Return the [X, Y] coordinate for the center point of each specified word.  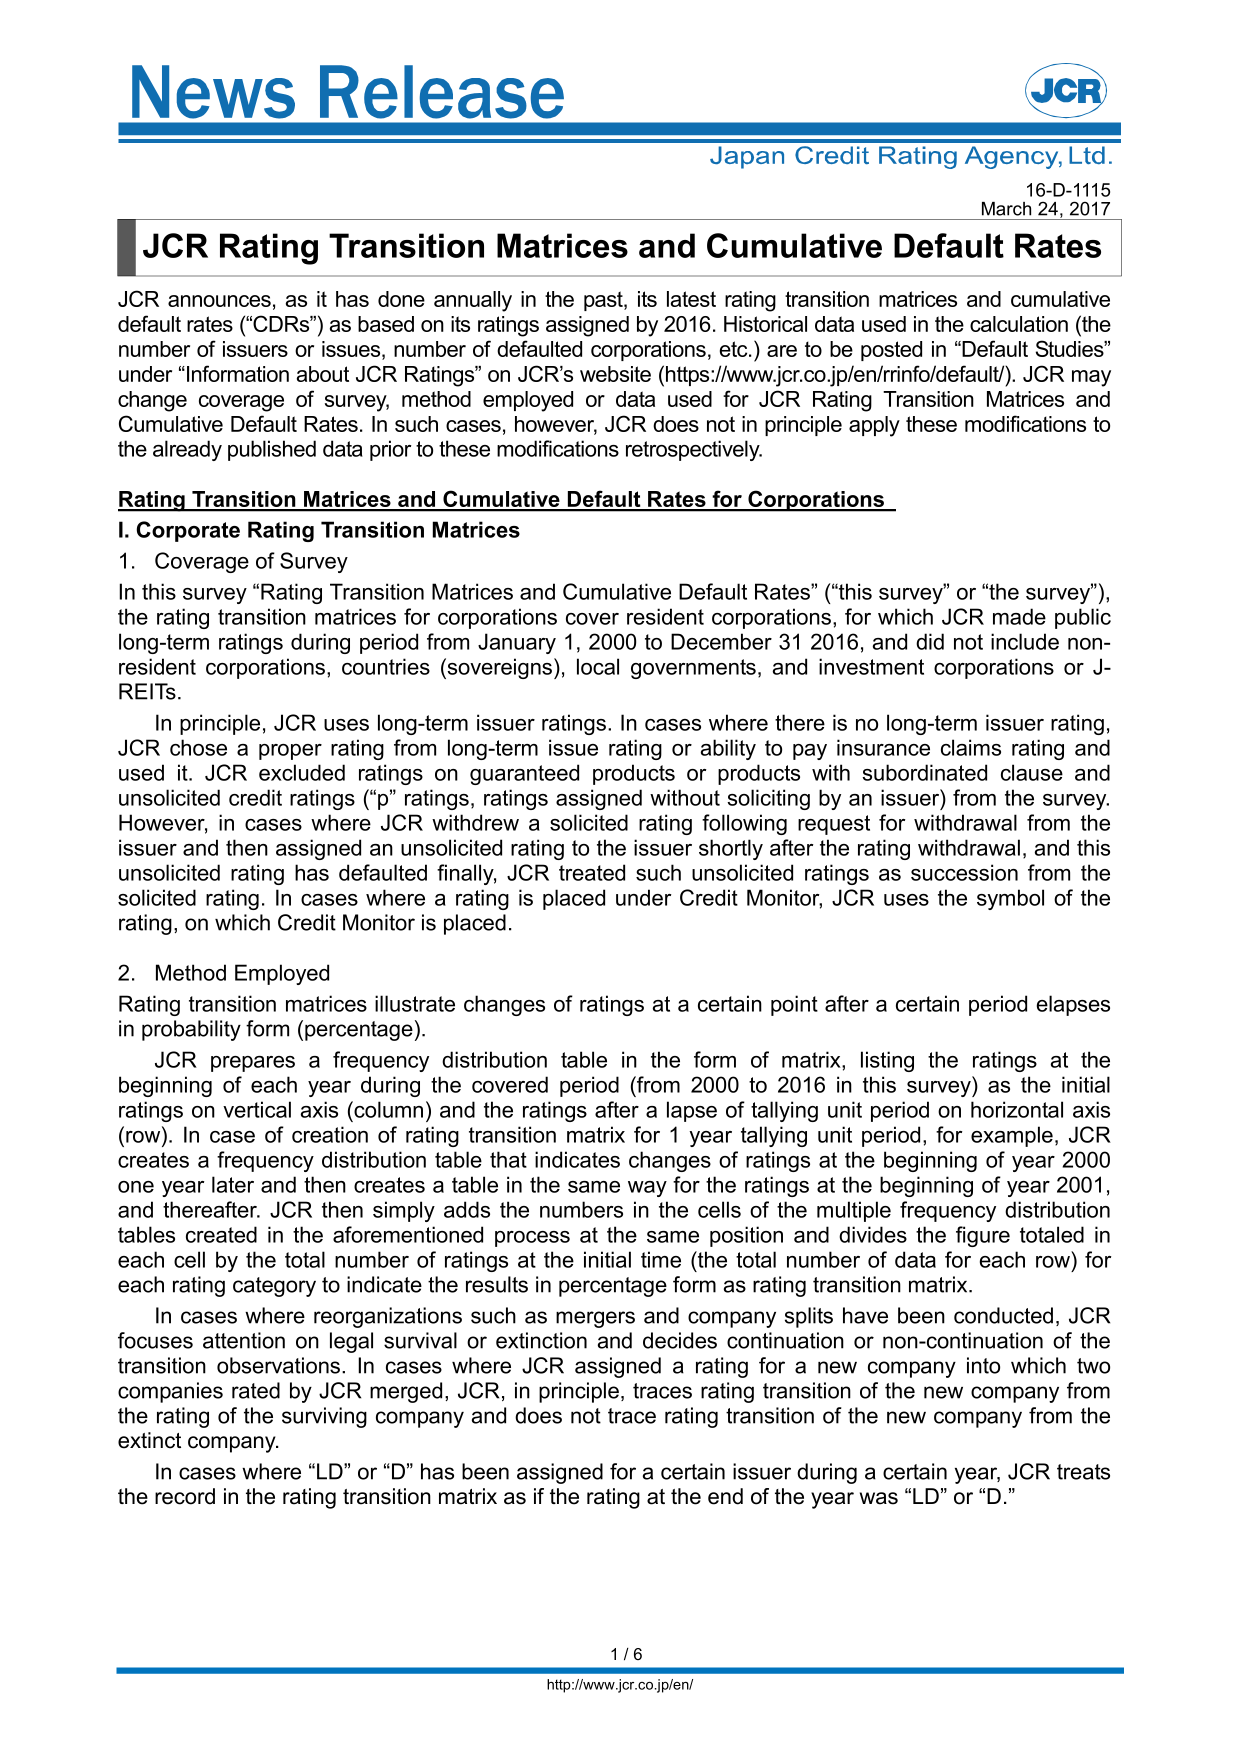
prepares [253, 1064]
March [1006, 209]
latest [691, 299]
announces [219, 301]
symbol [1010, 899]
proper [290, 752]
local [598, 666]
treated [592, 872]
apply [874, 426]
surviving [324, 1417]
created [221, 1234]
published [272, 450]
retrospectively [694, 450]
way [647, 1189]
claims [971, 747]
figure [983, 1236]
